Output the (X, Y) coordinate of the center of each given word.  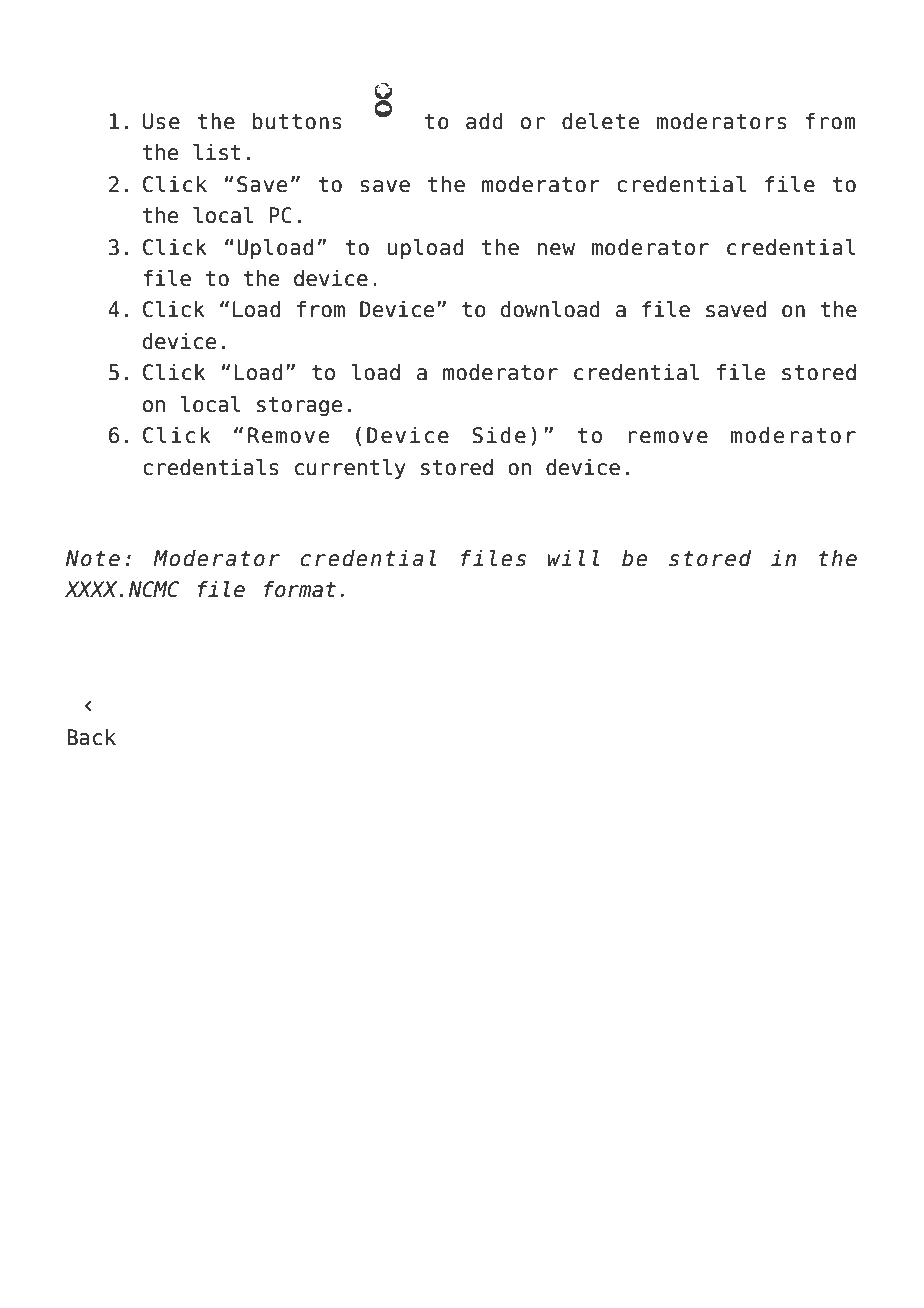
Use (161, 121)
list (217, 152)
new (556, 249)
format (300, 589)
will (574, 558)
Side (499, 435)
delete (600, 121)
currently (350, 469)
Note (93, 558)
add (484, 121)
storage (299, 407)
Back (91, 737)
